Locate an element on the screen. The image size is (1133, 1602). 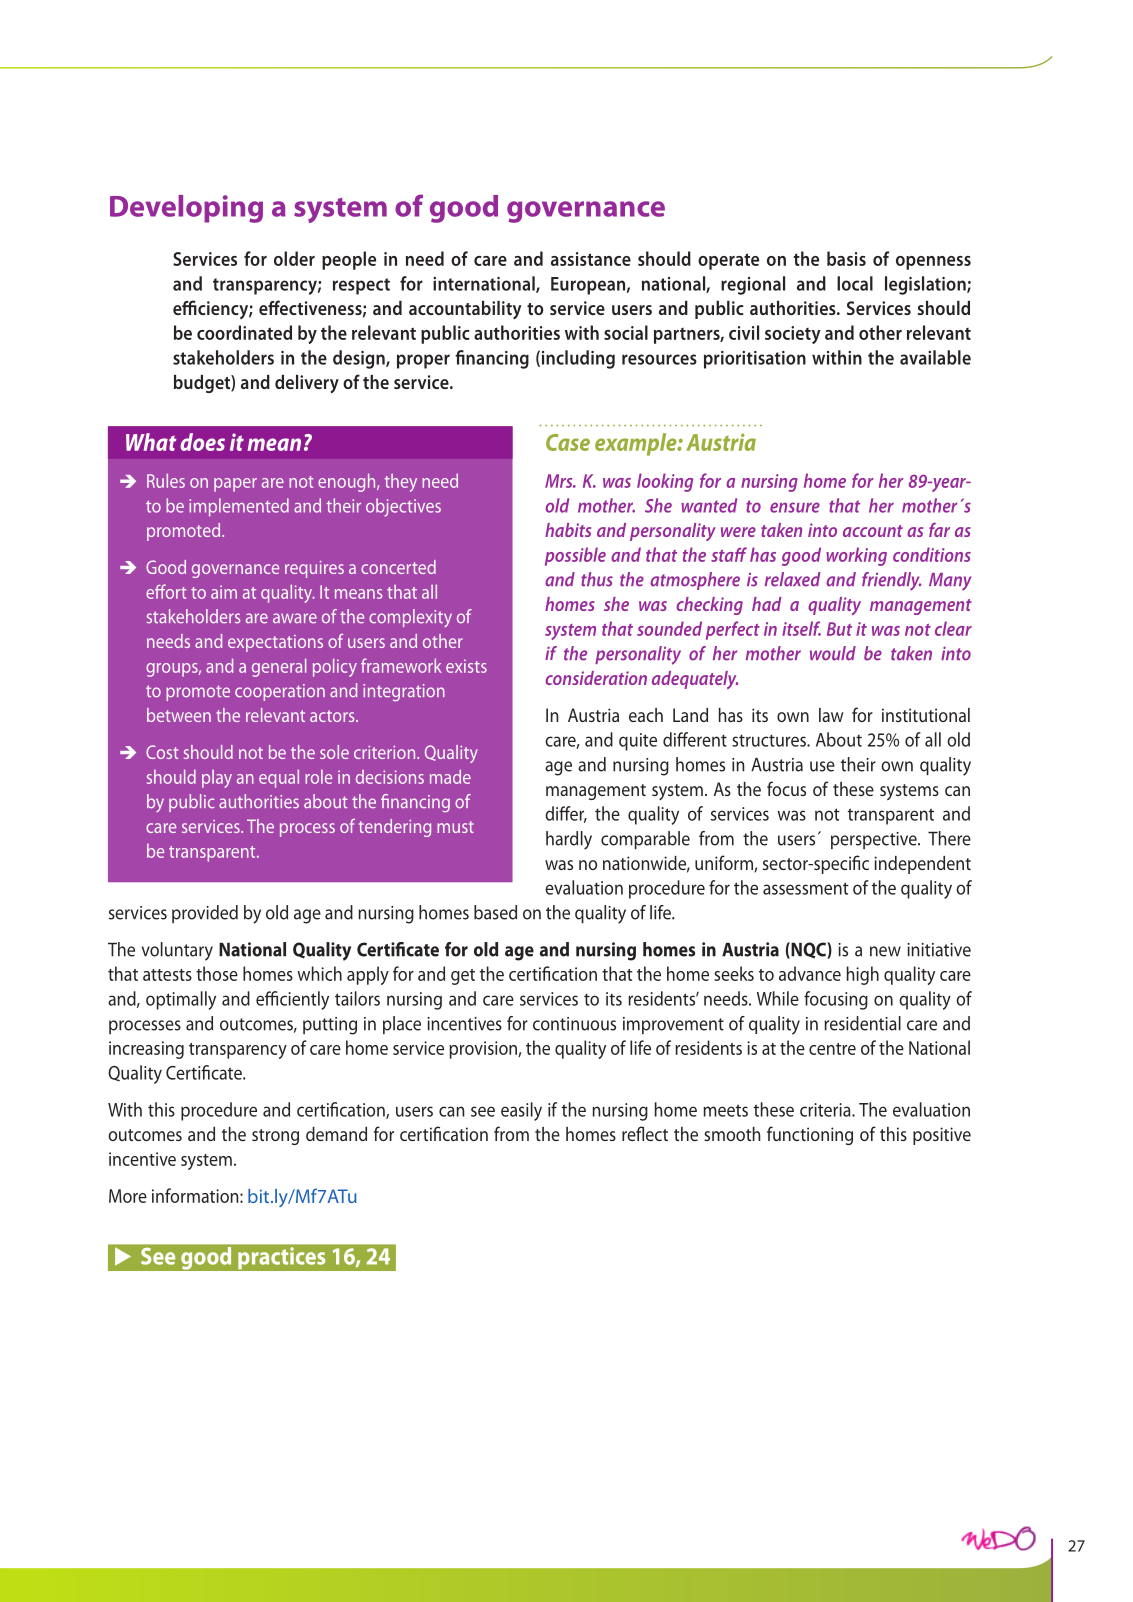
law is located at coordinates (831, 715).
